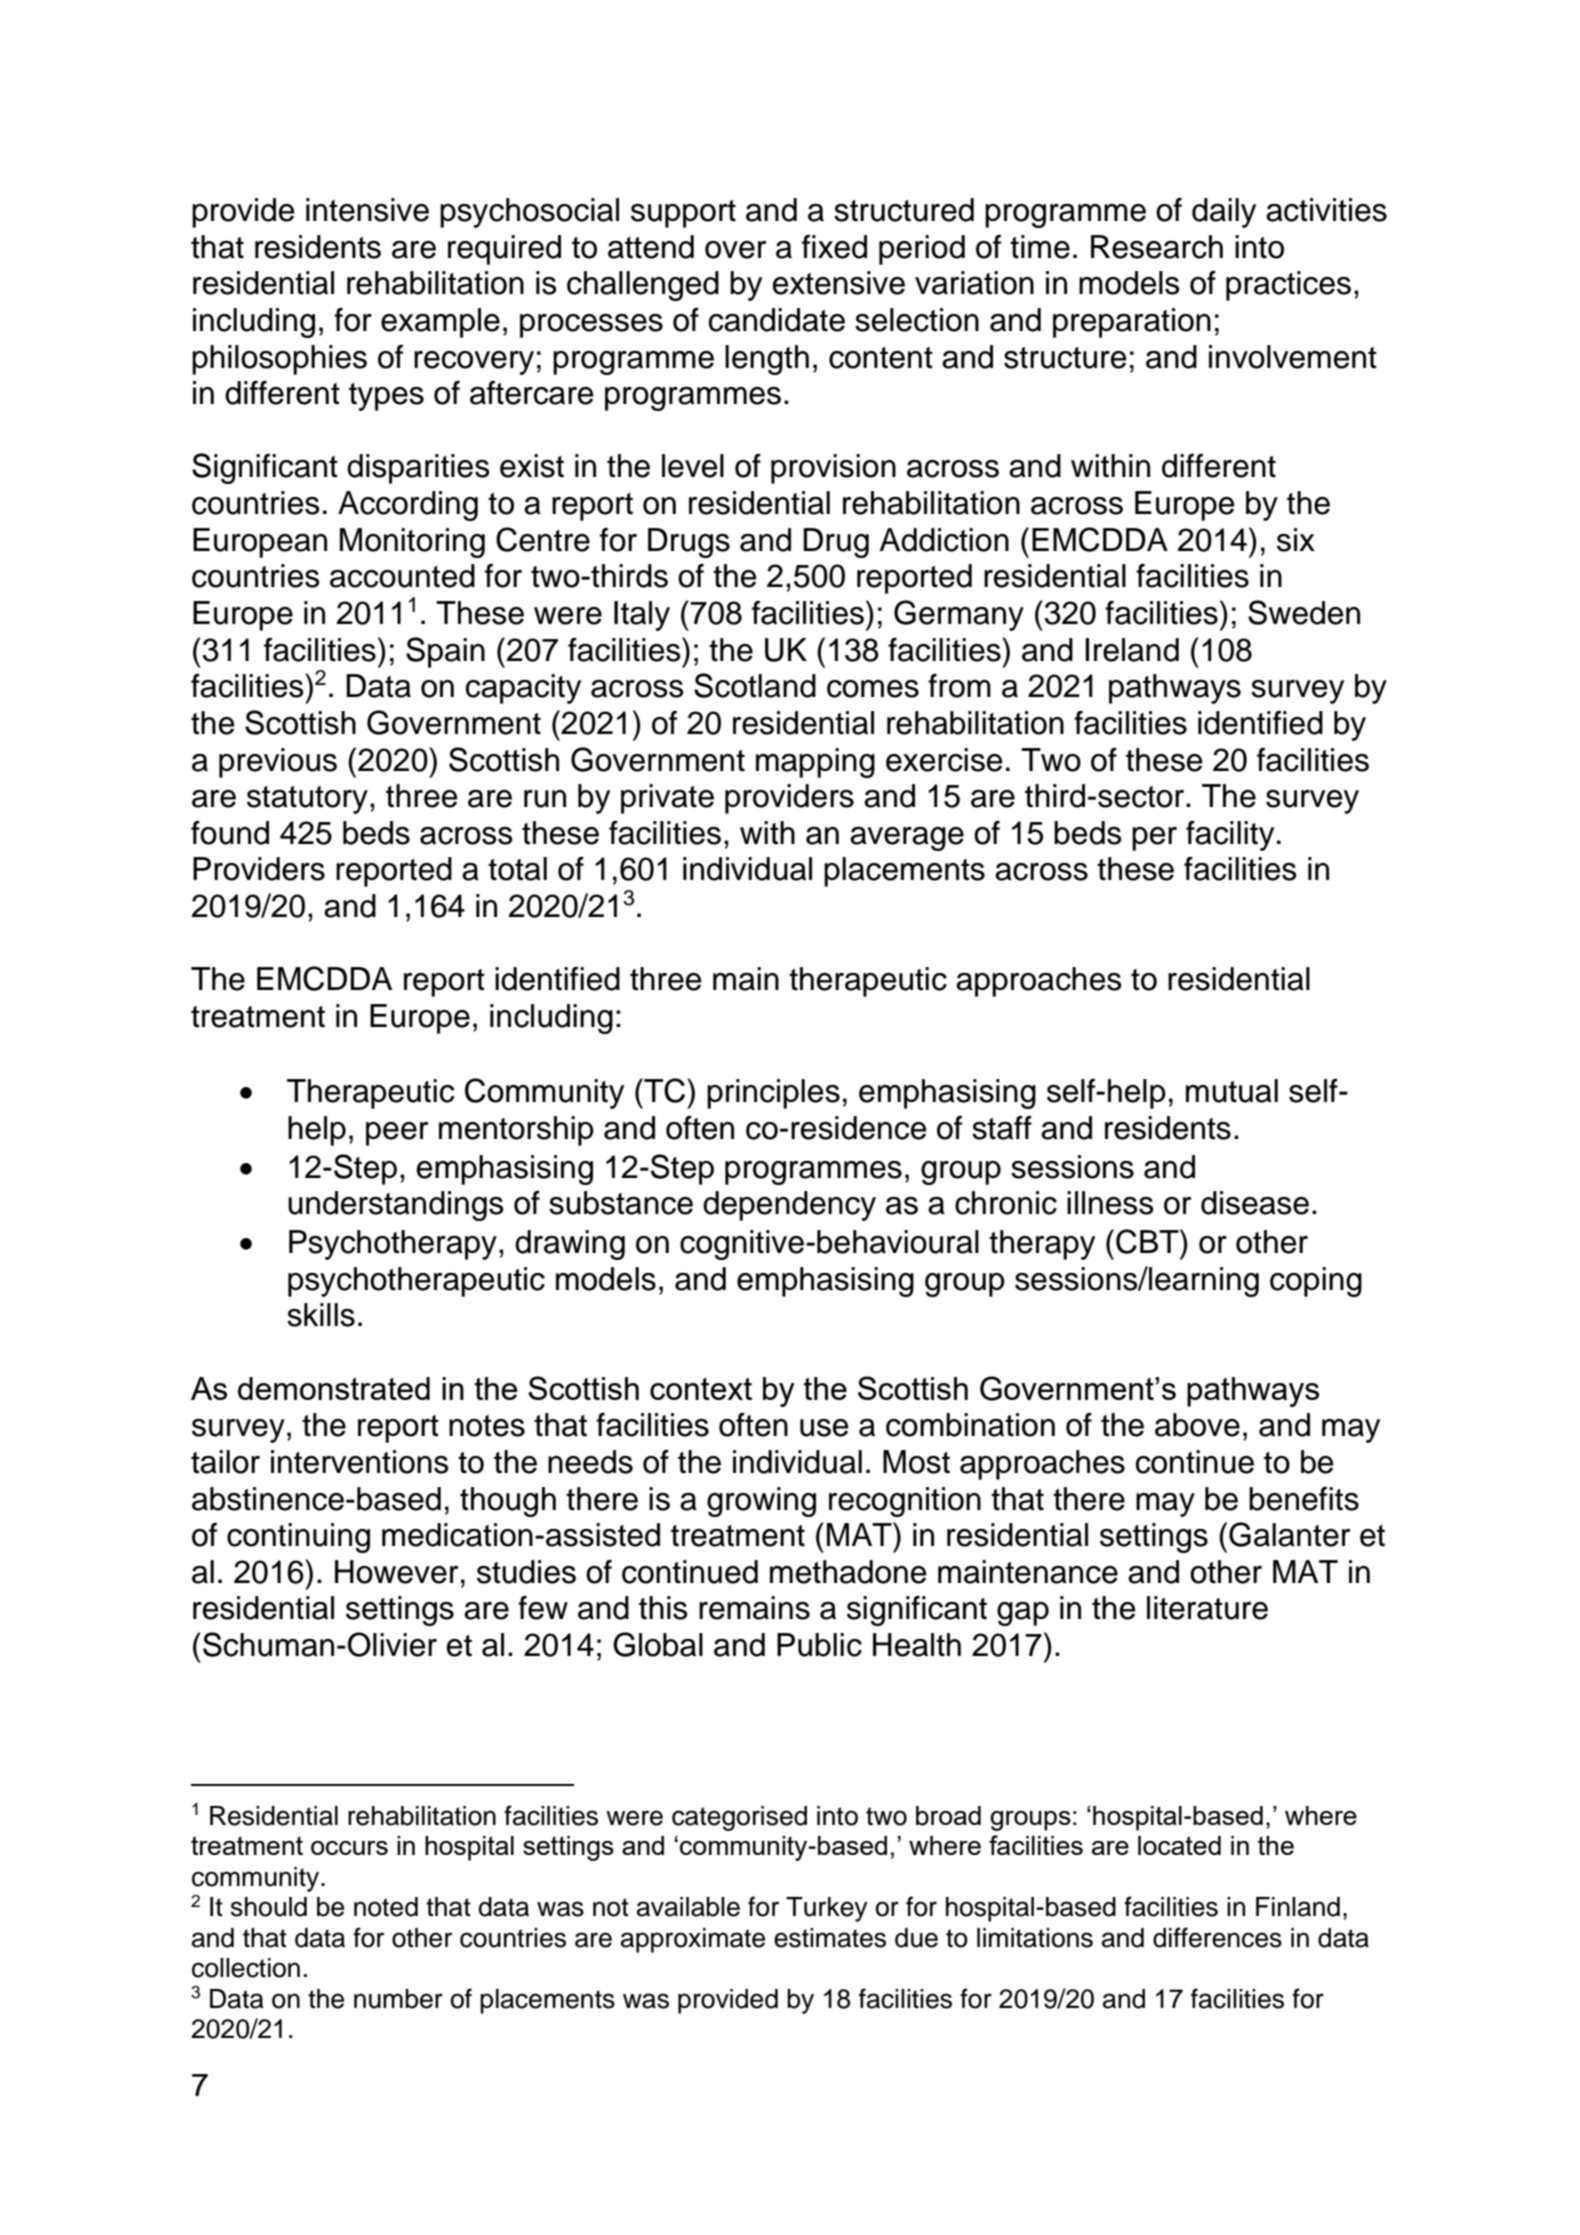 This screenshot has width=1580, height=2235. Describe the element at coordinates (1157, 247) in the screenshot. I see `Research` at that location.
